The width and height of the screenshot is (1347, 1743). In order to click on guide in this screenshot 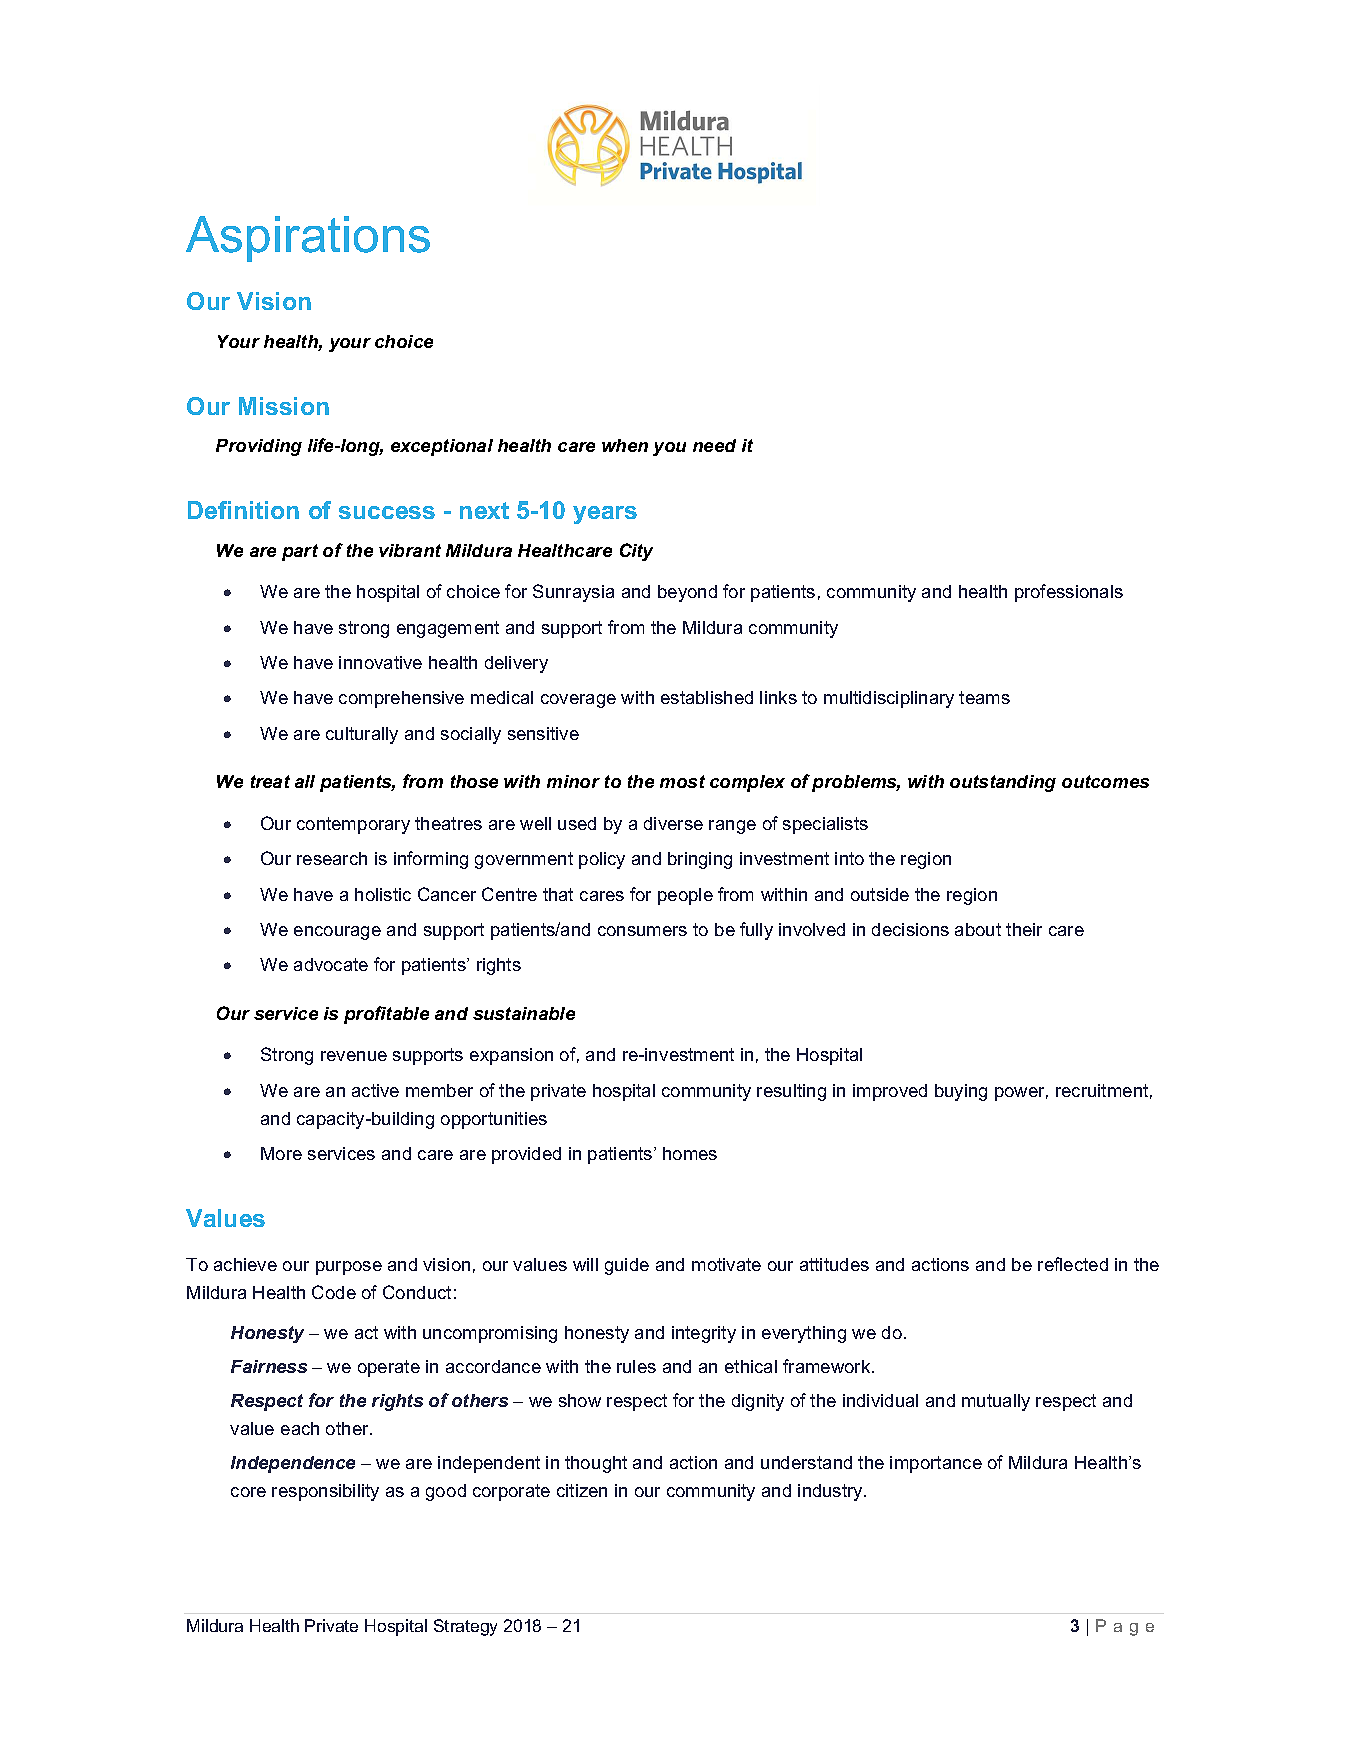, I will do `click(627, 1266)`.
